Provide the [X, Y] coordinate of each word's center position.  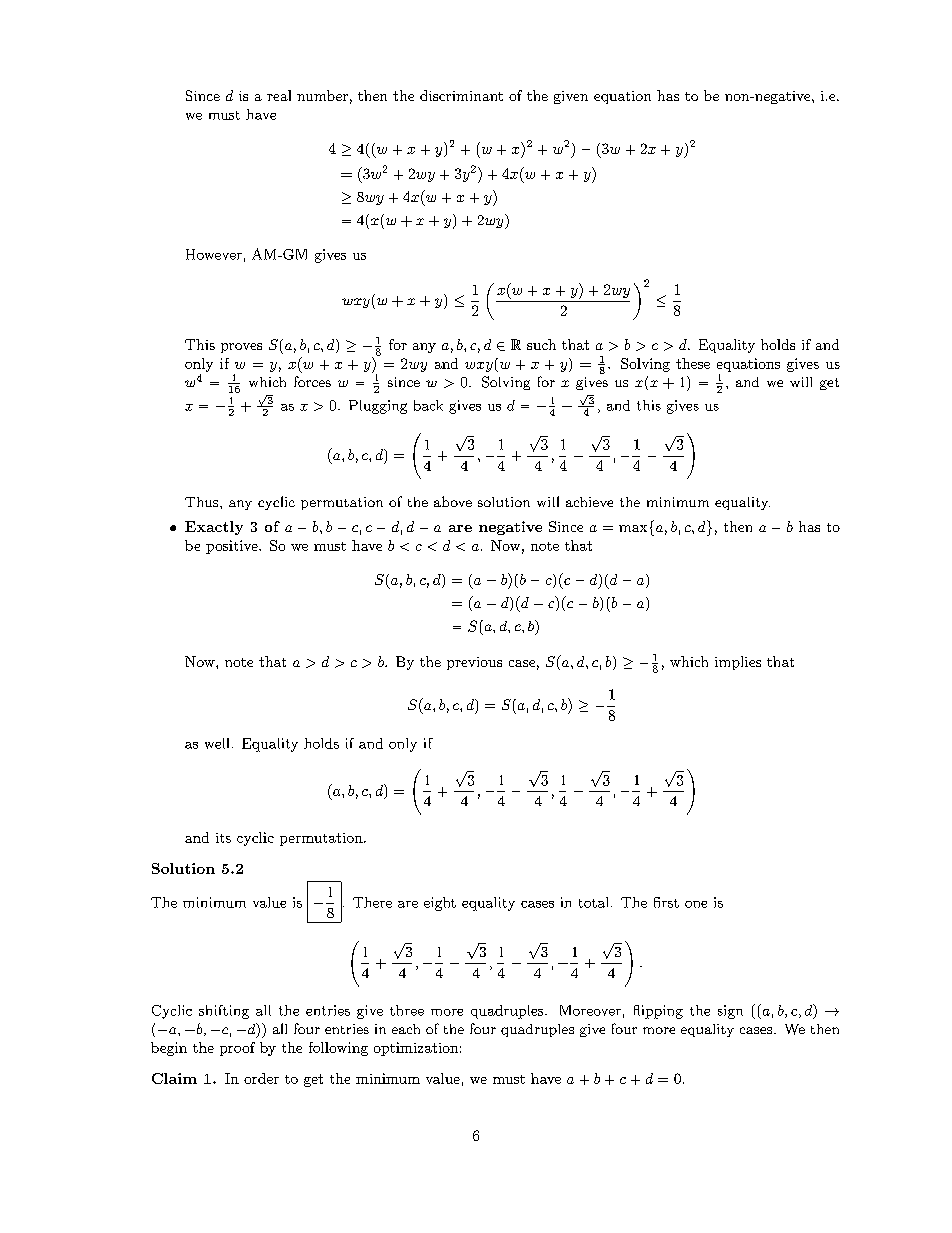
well [217, 743]
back [428, 405]
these [693, 363]
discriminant [461, 95]
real [279, 95]
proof [237, 1049]
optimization [416, 1049]
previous [474, 663]
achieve [589, 502]
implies [738, 663]
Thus [203, 502]
